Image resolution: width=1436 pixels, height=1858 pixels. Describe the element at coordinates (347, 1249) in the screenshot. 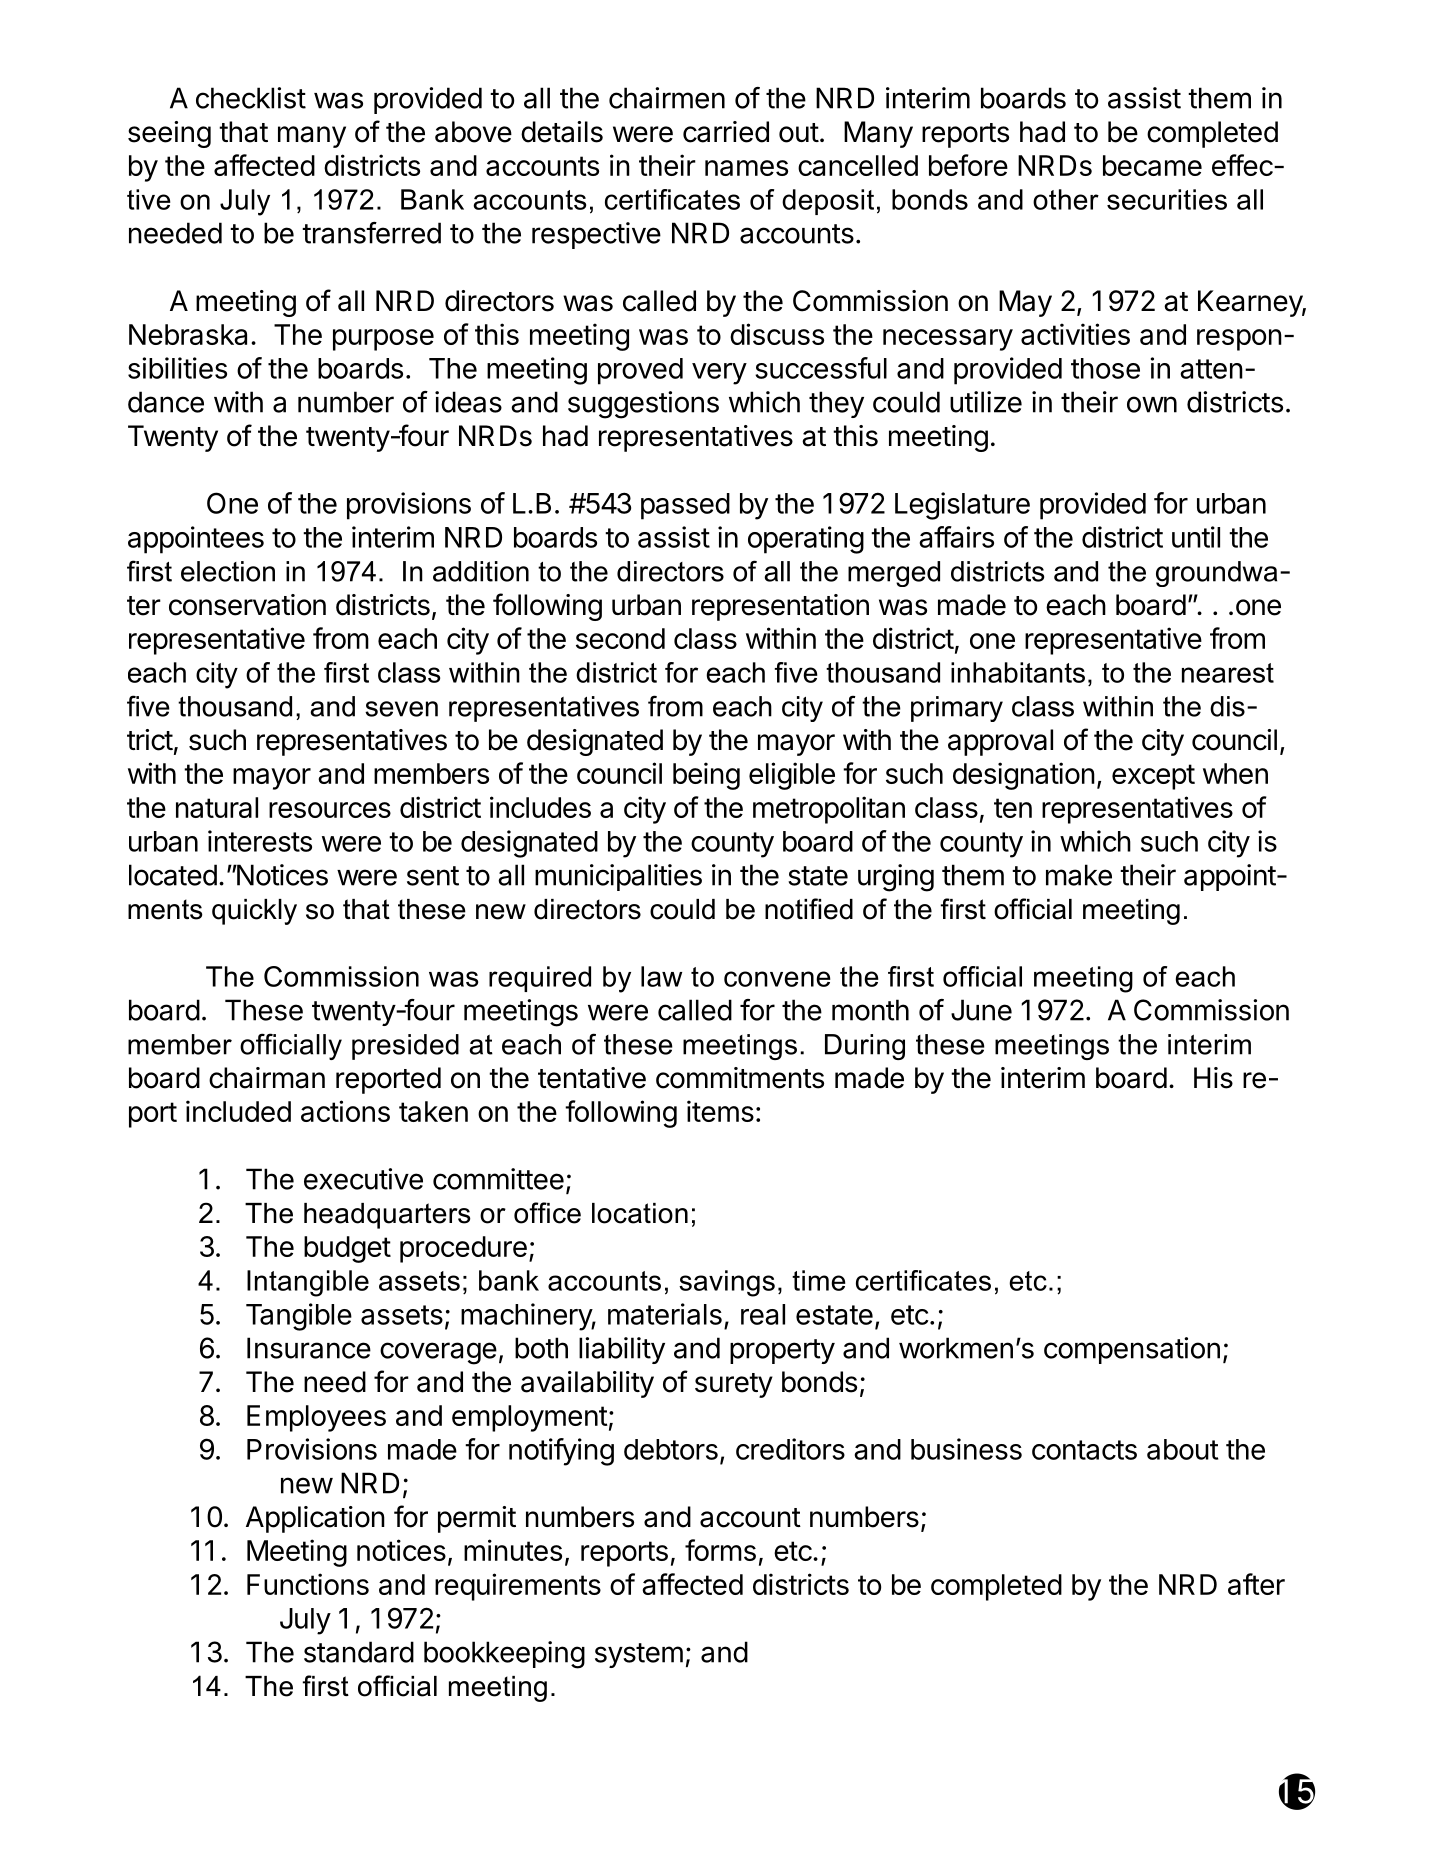

I see `budget` at that location.
